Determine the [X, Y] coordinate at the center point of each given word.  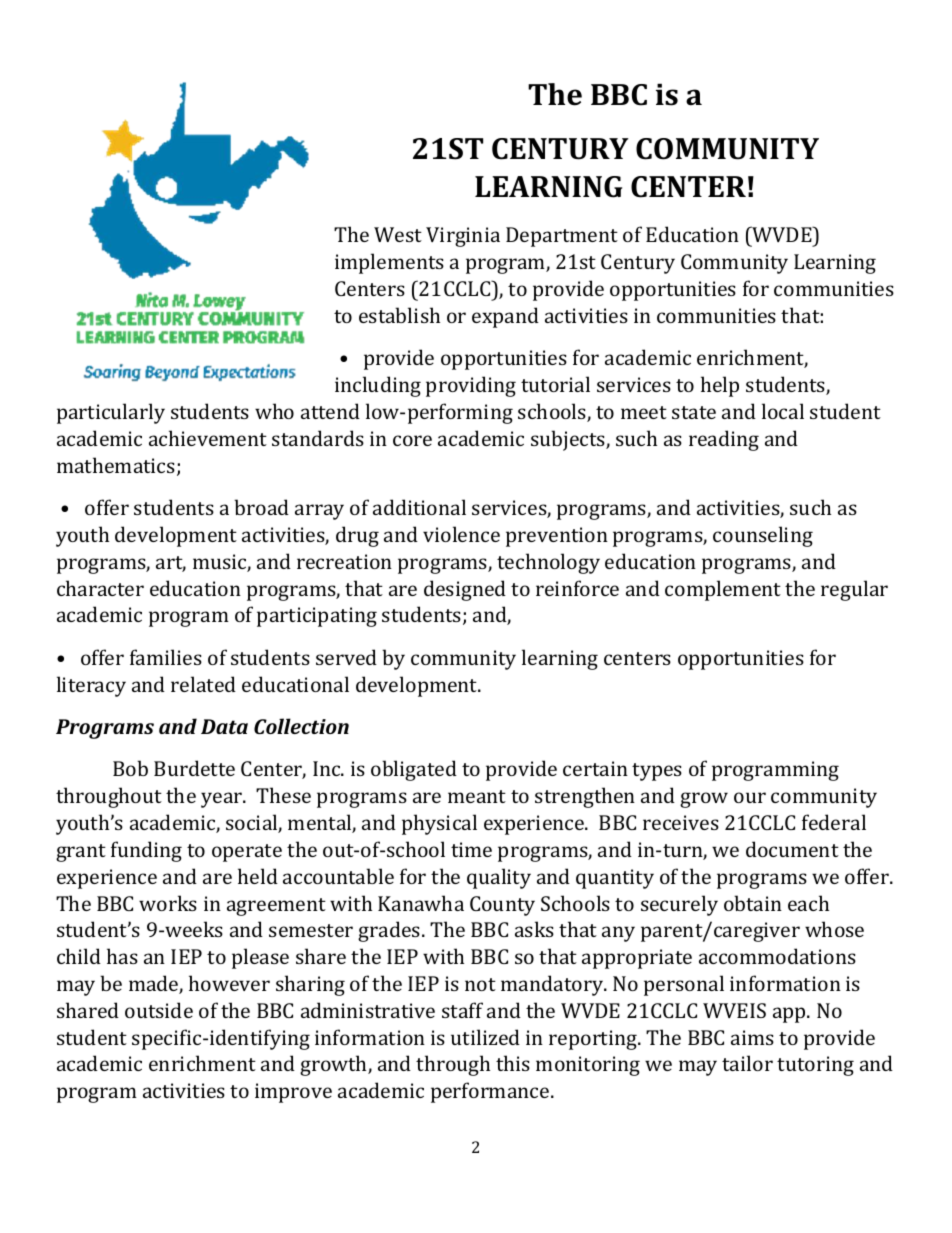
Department [562, 237]
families [166, 657]
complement [723, 590]
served [346, 657]
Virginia [463, 237]
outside [159, 1010]
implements [389, 263]
